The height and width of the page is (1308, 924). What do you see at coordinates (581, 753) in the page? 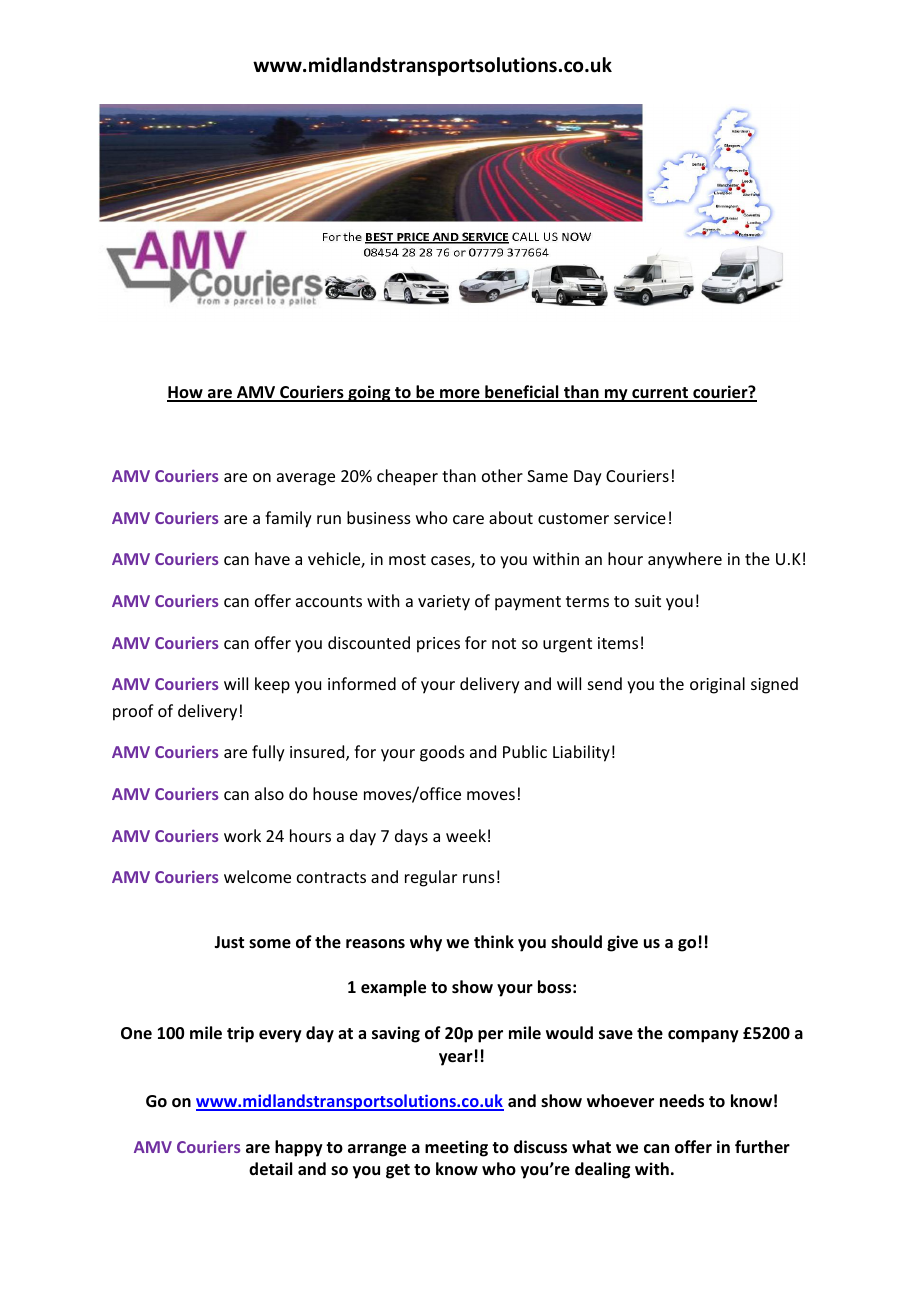
I see `Liability` at bounding box center [581, 753].
